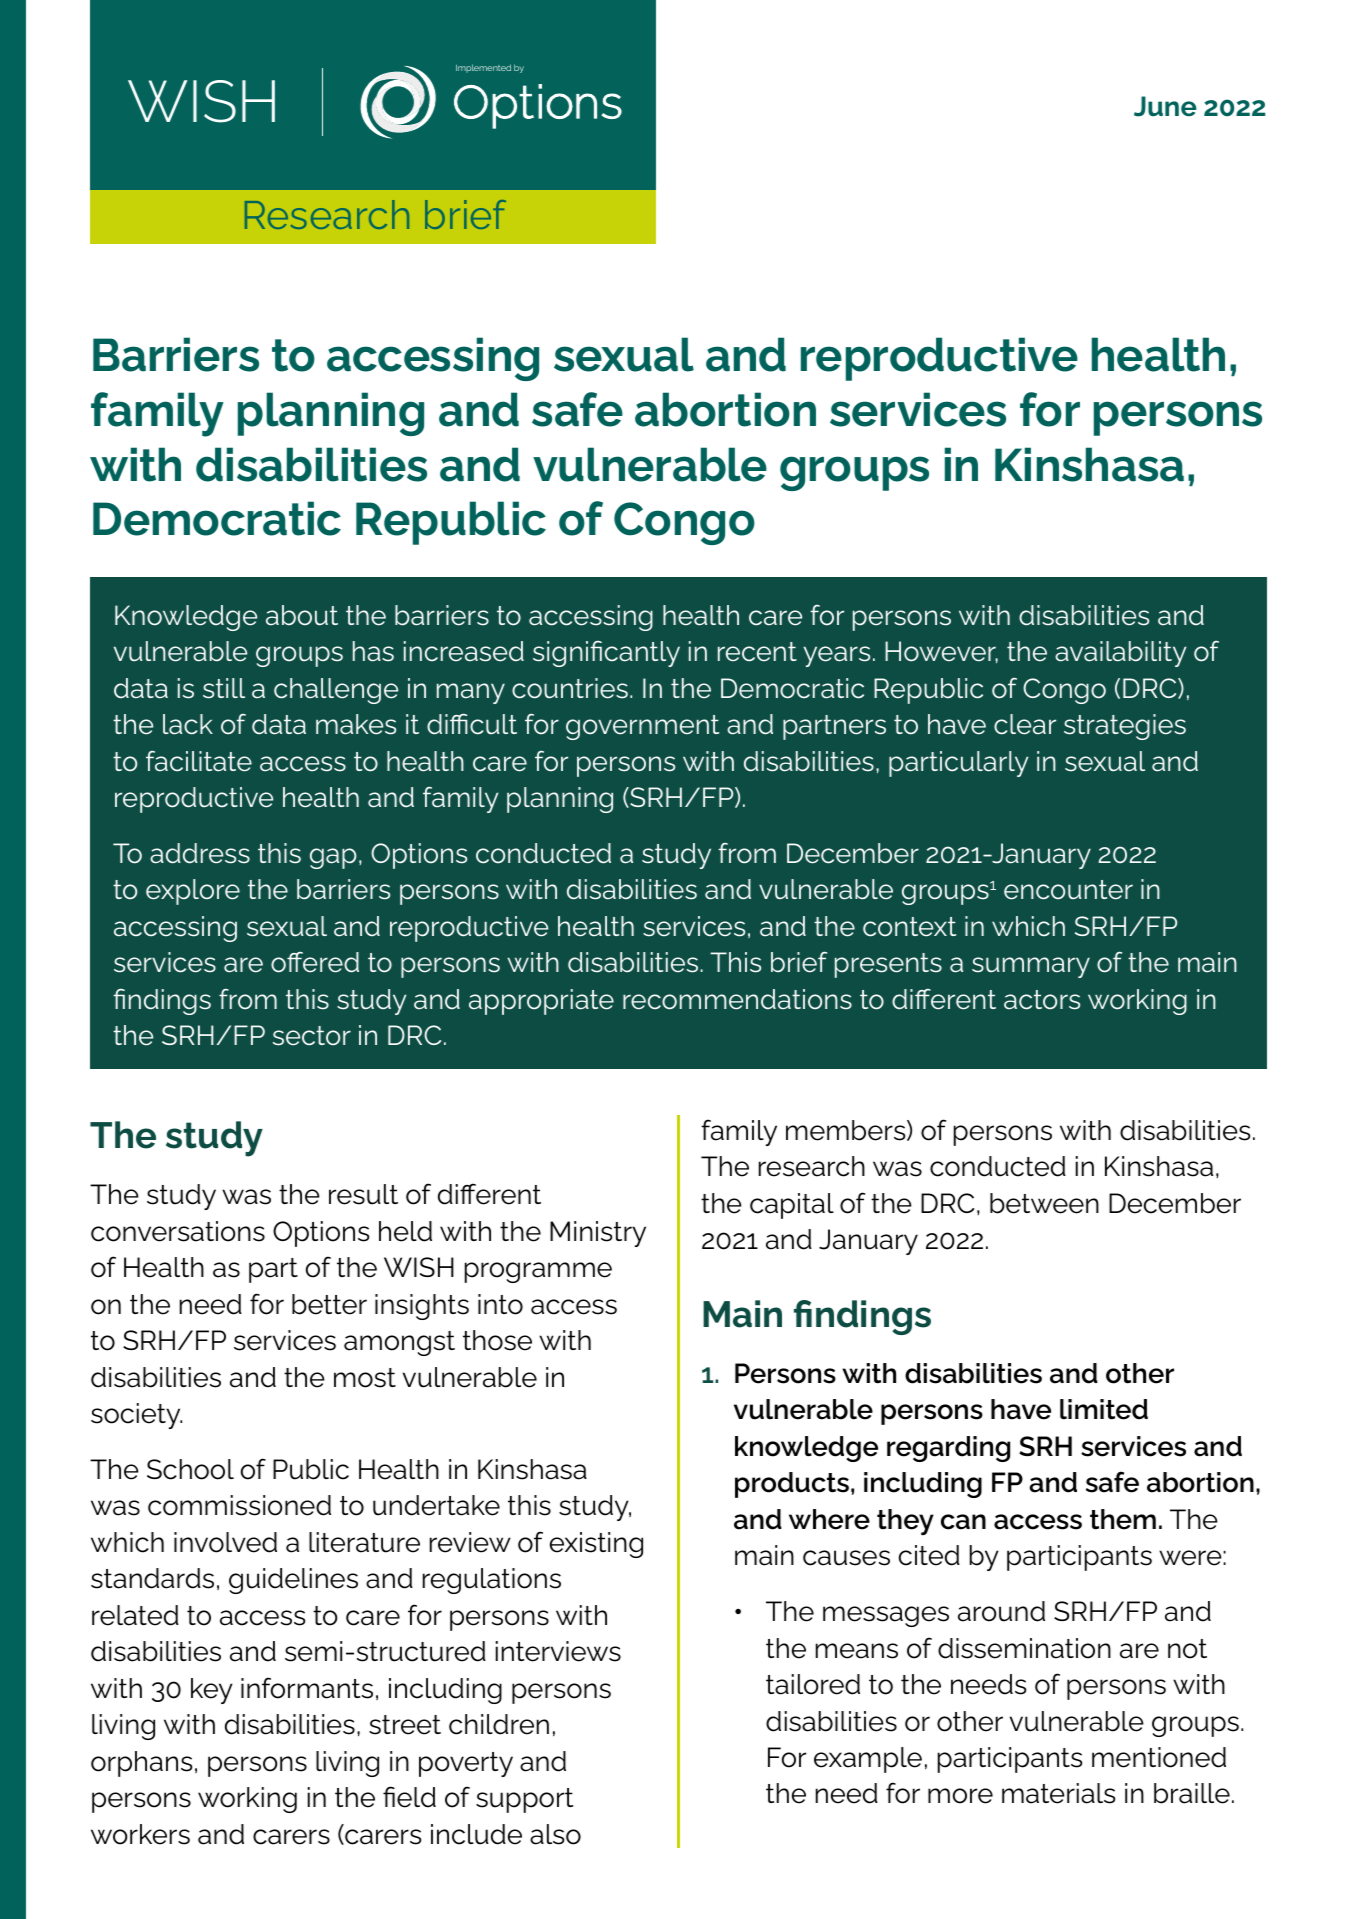 The height and width of the screenshot is (1919, 1357). I want to click on key, so click(212, 1691).
